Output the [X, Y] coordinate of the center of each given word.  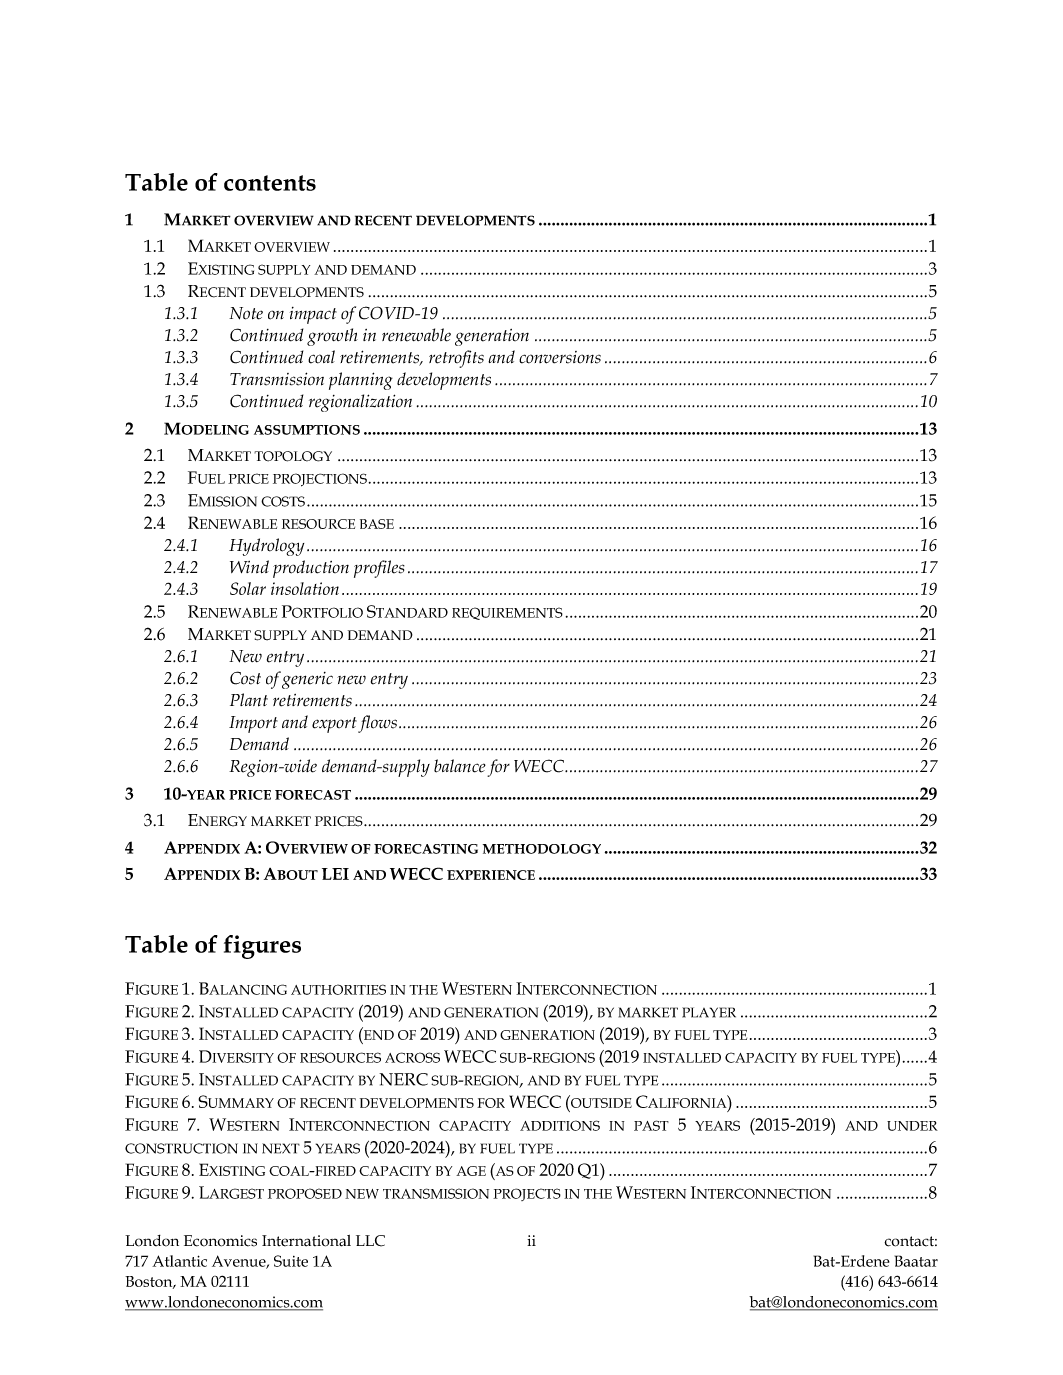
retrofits [456, 359]
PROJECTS [527, 1194]
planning [361, 381]
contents [270, 183]
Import [253, 724]
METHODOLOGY [542, 849]
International [306, 1241]
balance [460, 766]
